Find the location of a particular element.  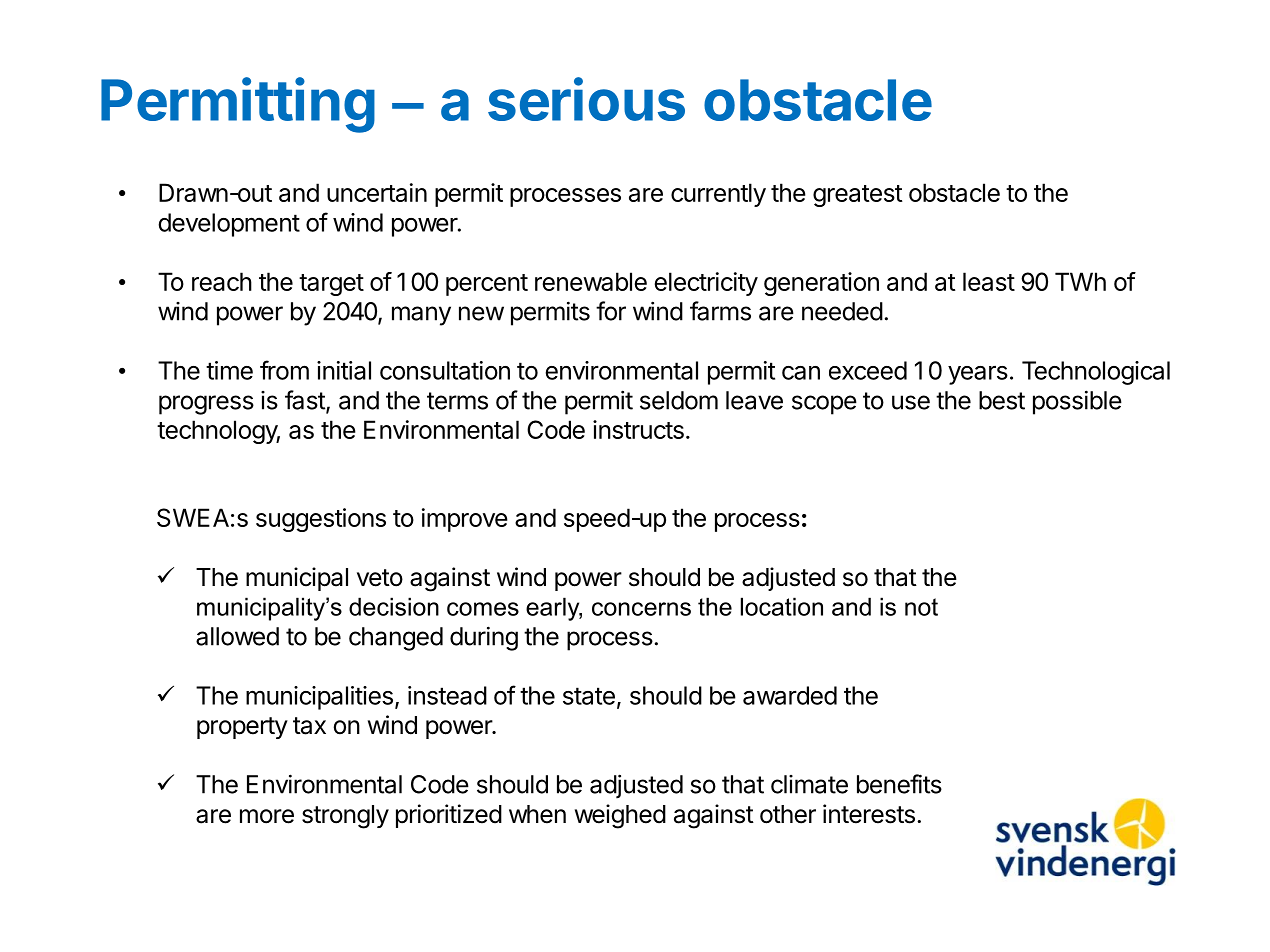

improve is located at coordinates (465, 520).
